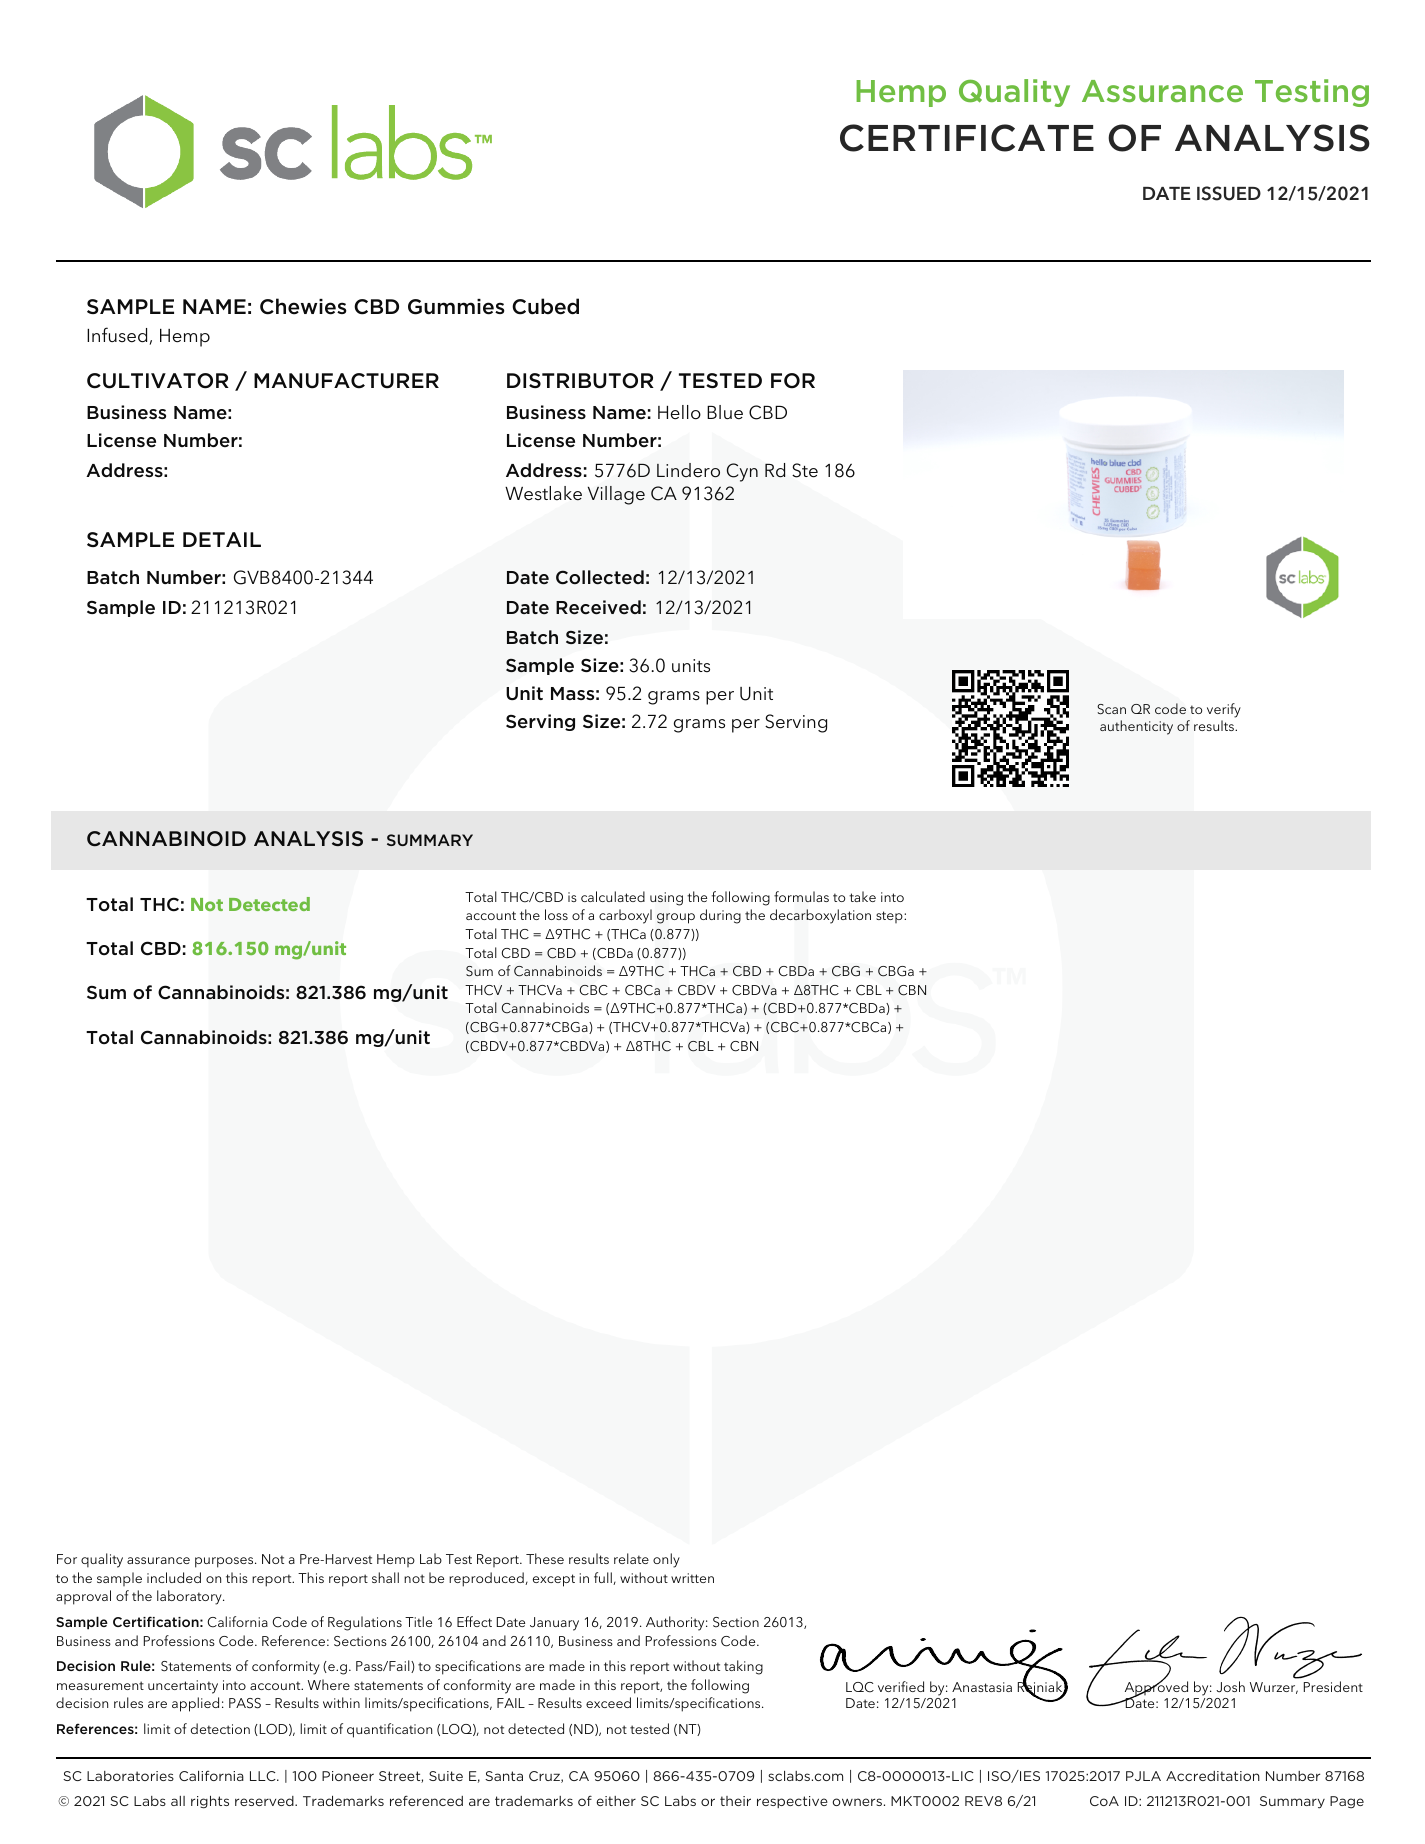 This page has width=1425, height=1844. What do you see at coordinates (556, 914) in the page?
I see `loss` at bounding box center [556, 914].
